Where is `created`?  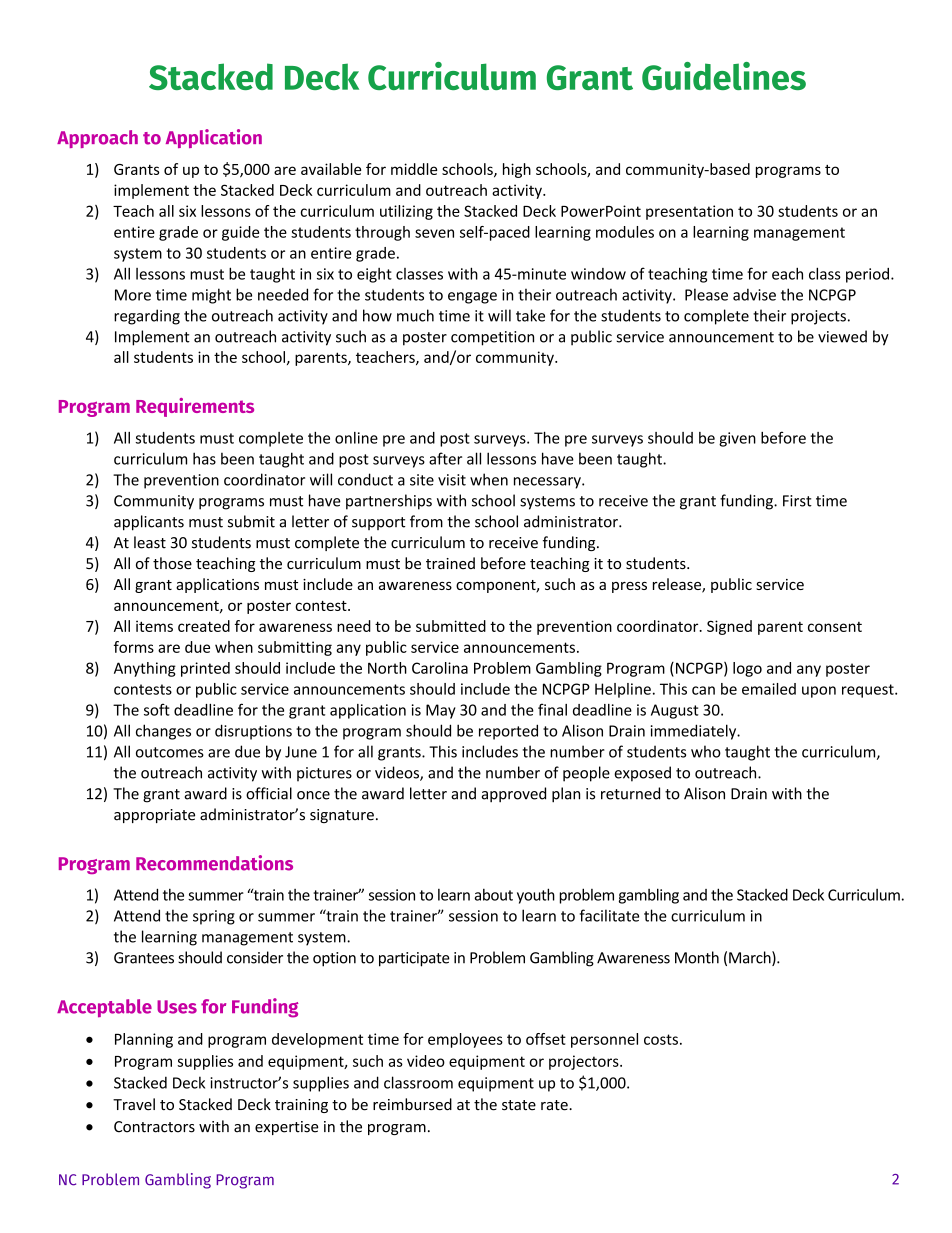
created is located at coordinates (204, 626).
